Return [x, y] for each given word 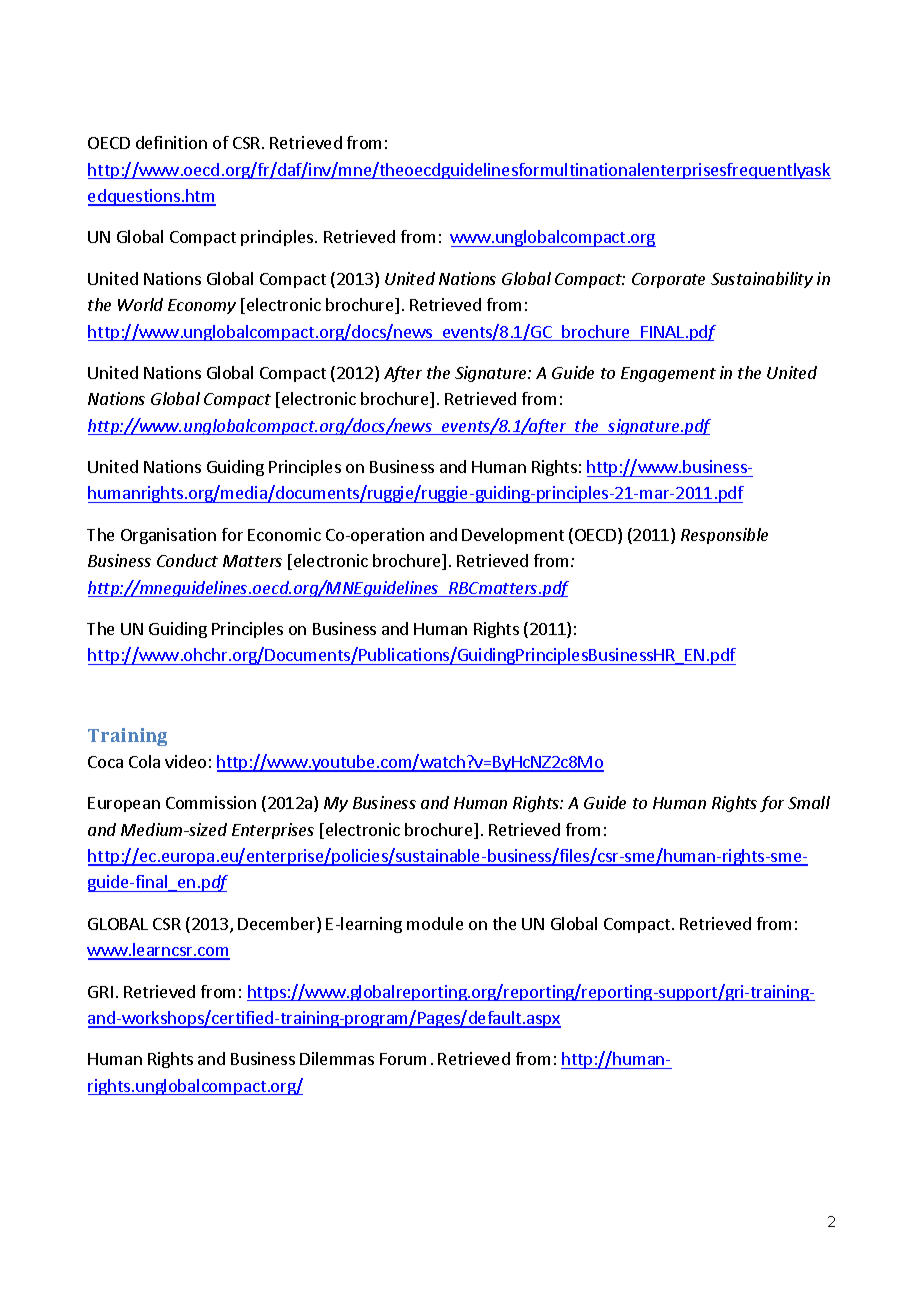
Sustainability [762, 280]
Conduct [187, 560]
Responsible [724, 536]
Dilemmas [337, 1058]
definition [171, 142]
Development [513, 536]
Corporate [668, 280]
